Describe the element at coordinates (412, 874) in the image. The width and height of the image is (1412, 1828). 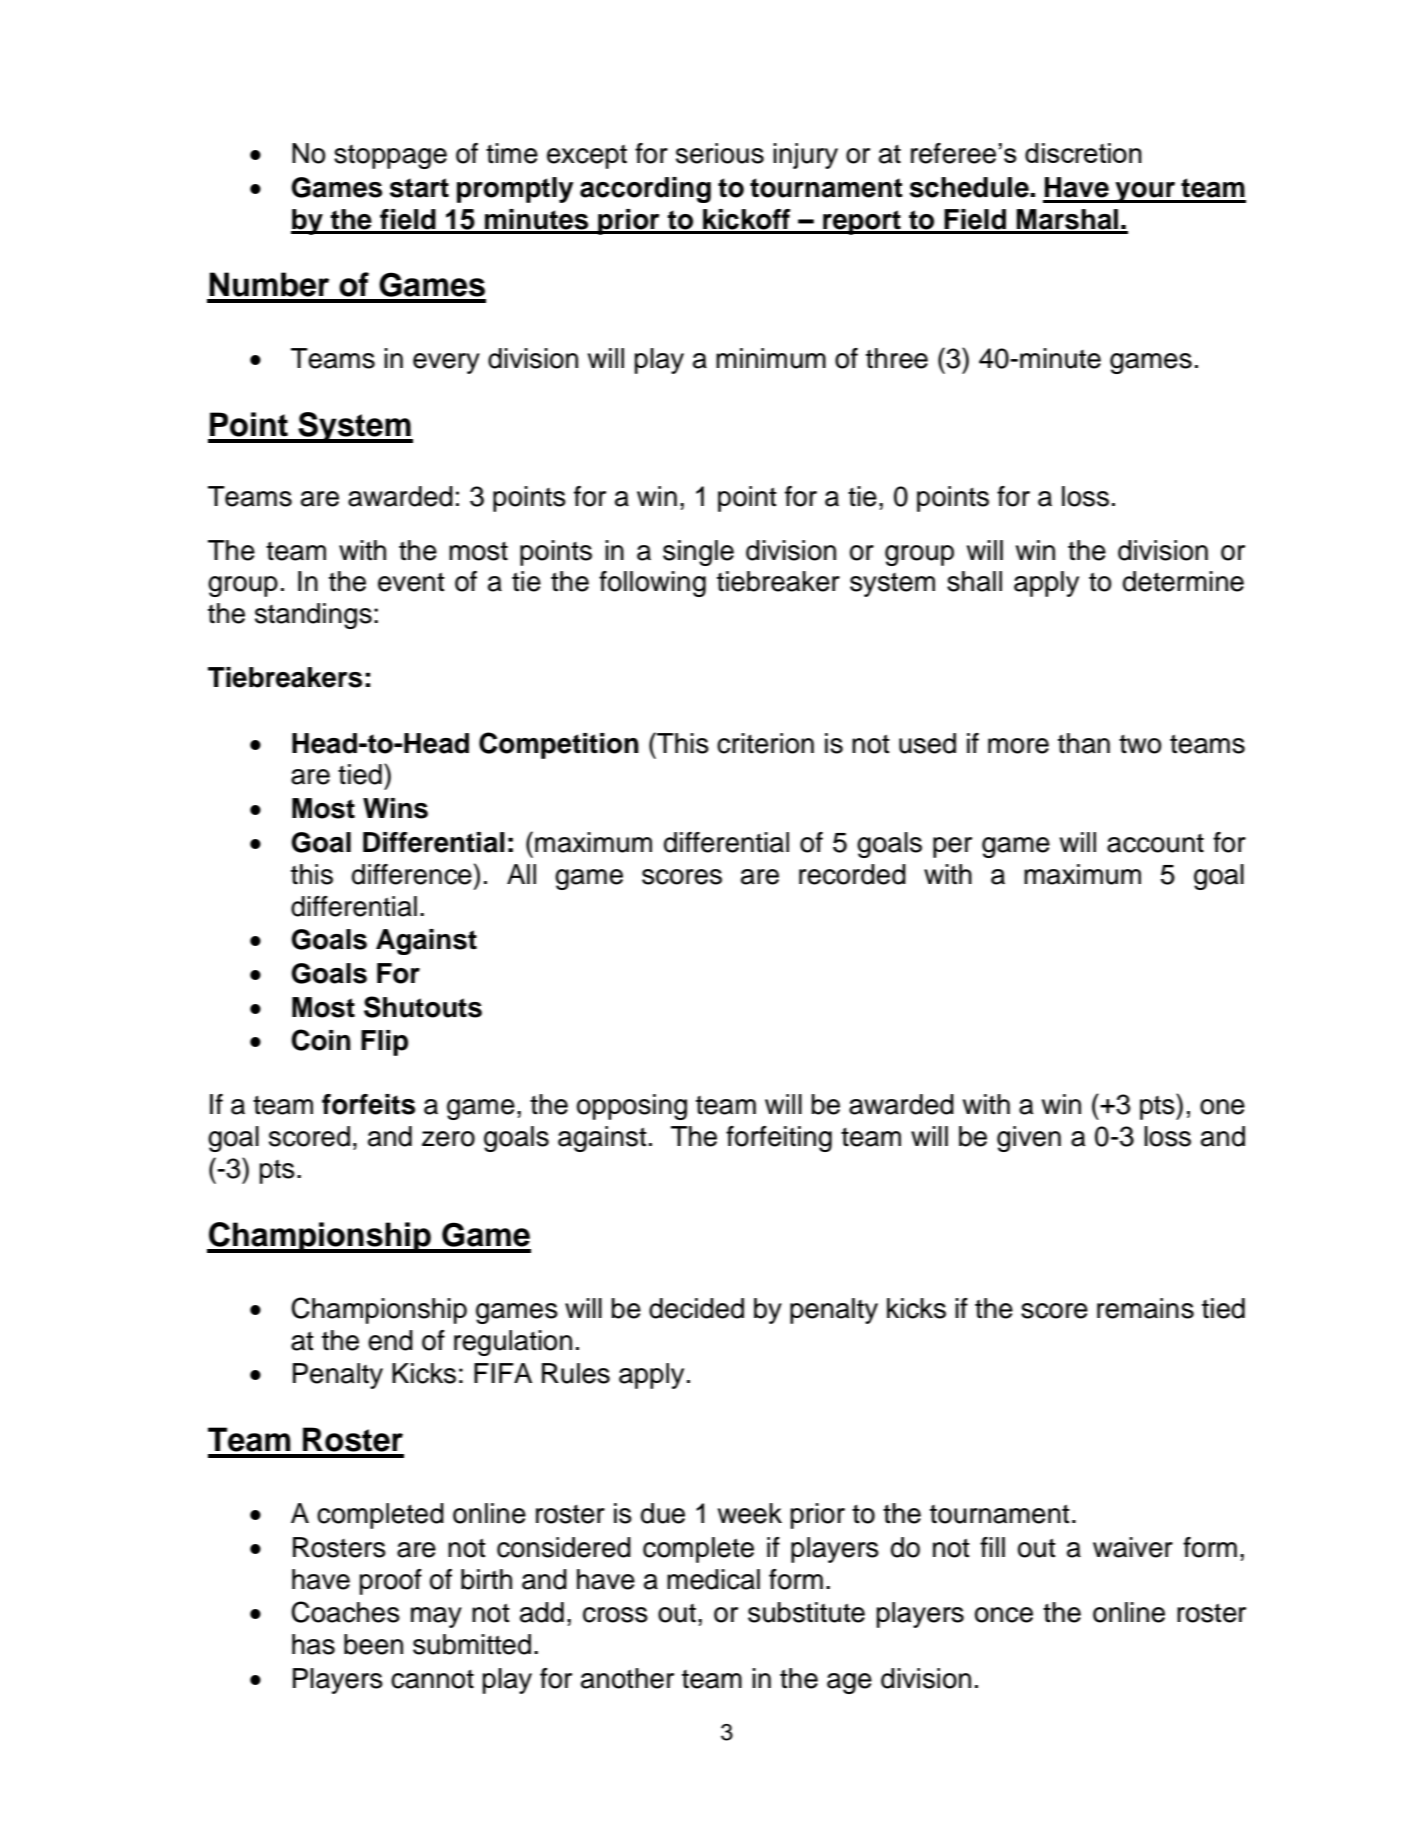
I see `difference` at that location.
